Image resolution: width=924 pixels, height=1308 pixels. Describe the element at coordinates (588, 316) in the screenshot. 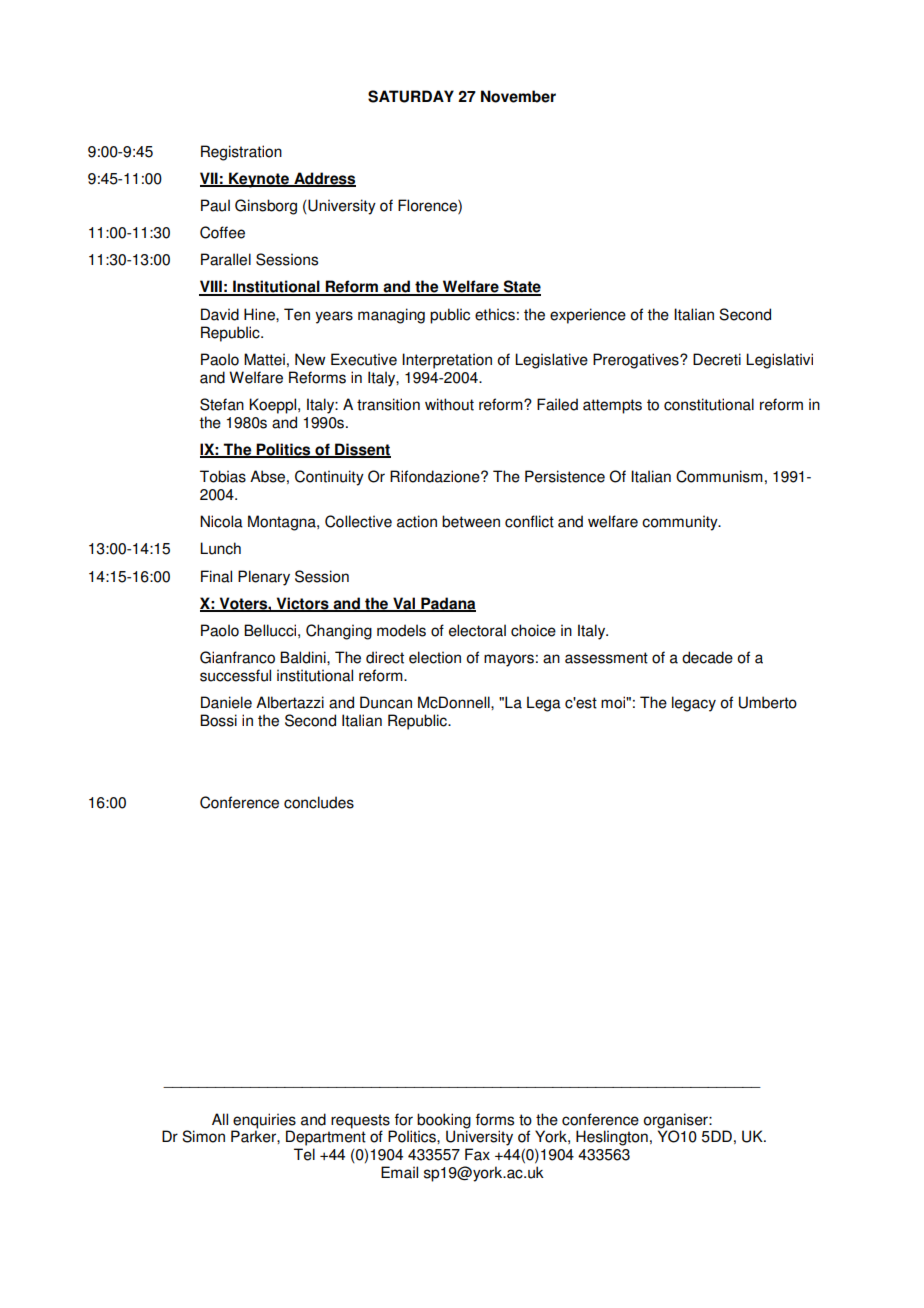

I see `experience` at that location.
